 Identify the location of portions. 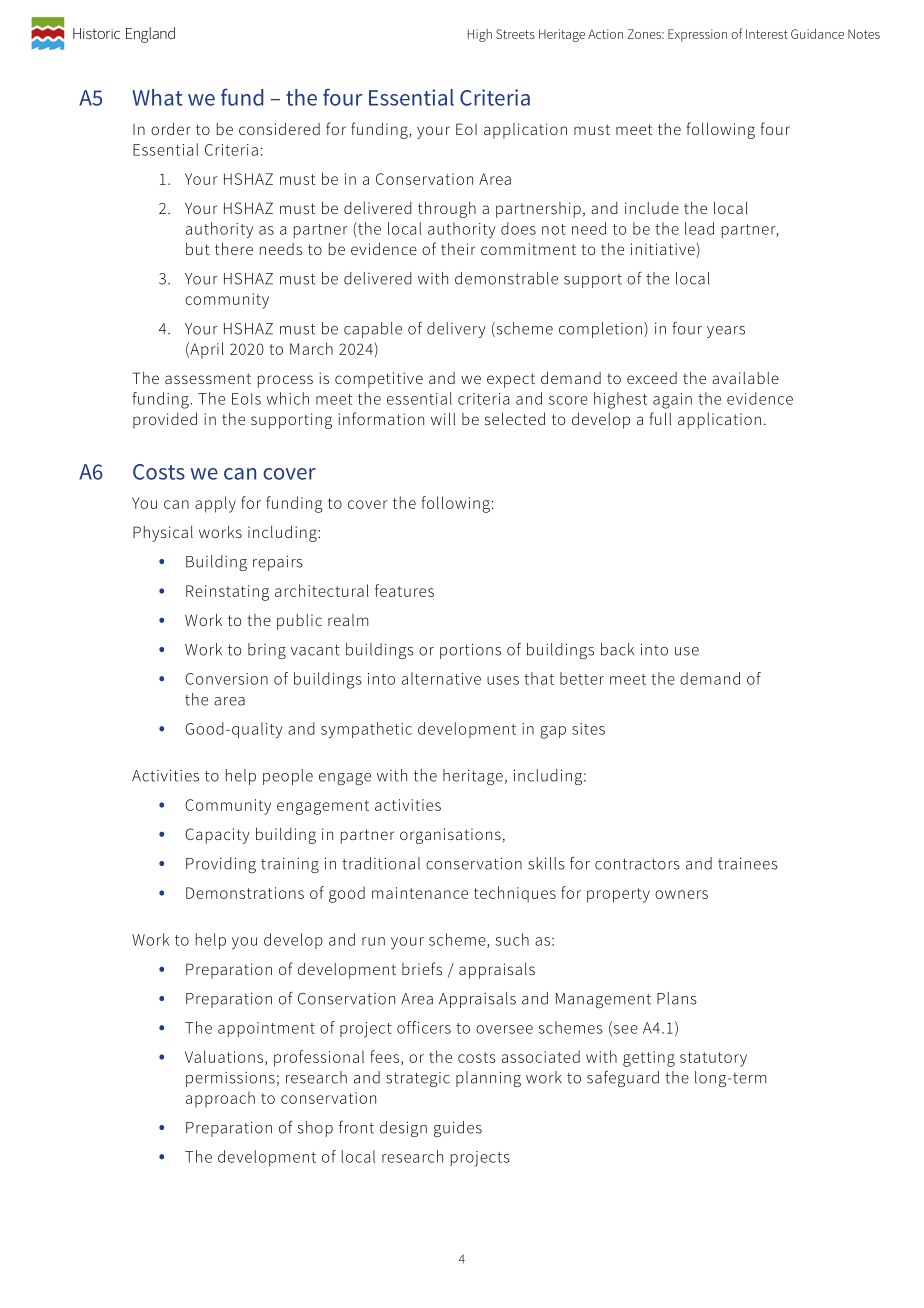
(470, 651).
